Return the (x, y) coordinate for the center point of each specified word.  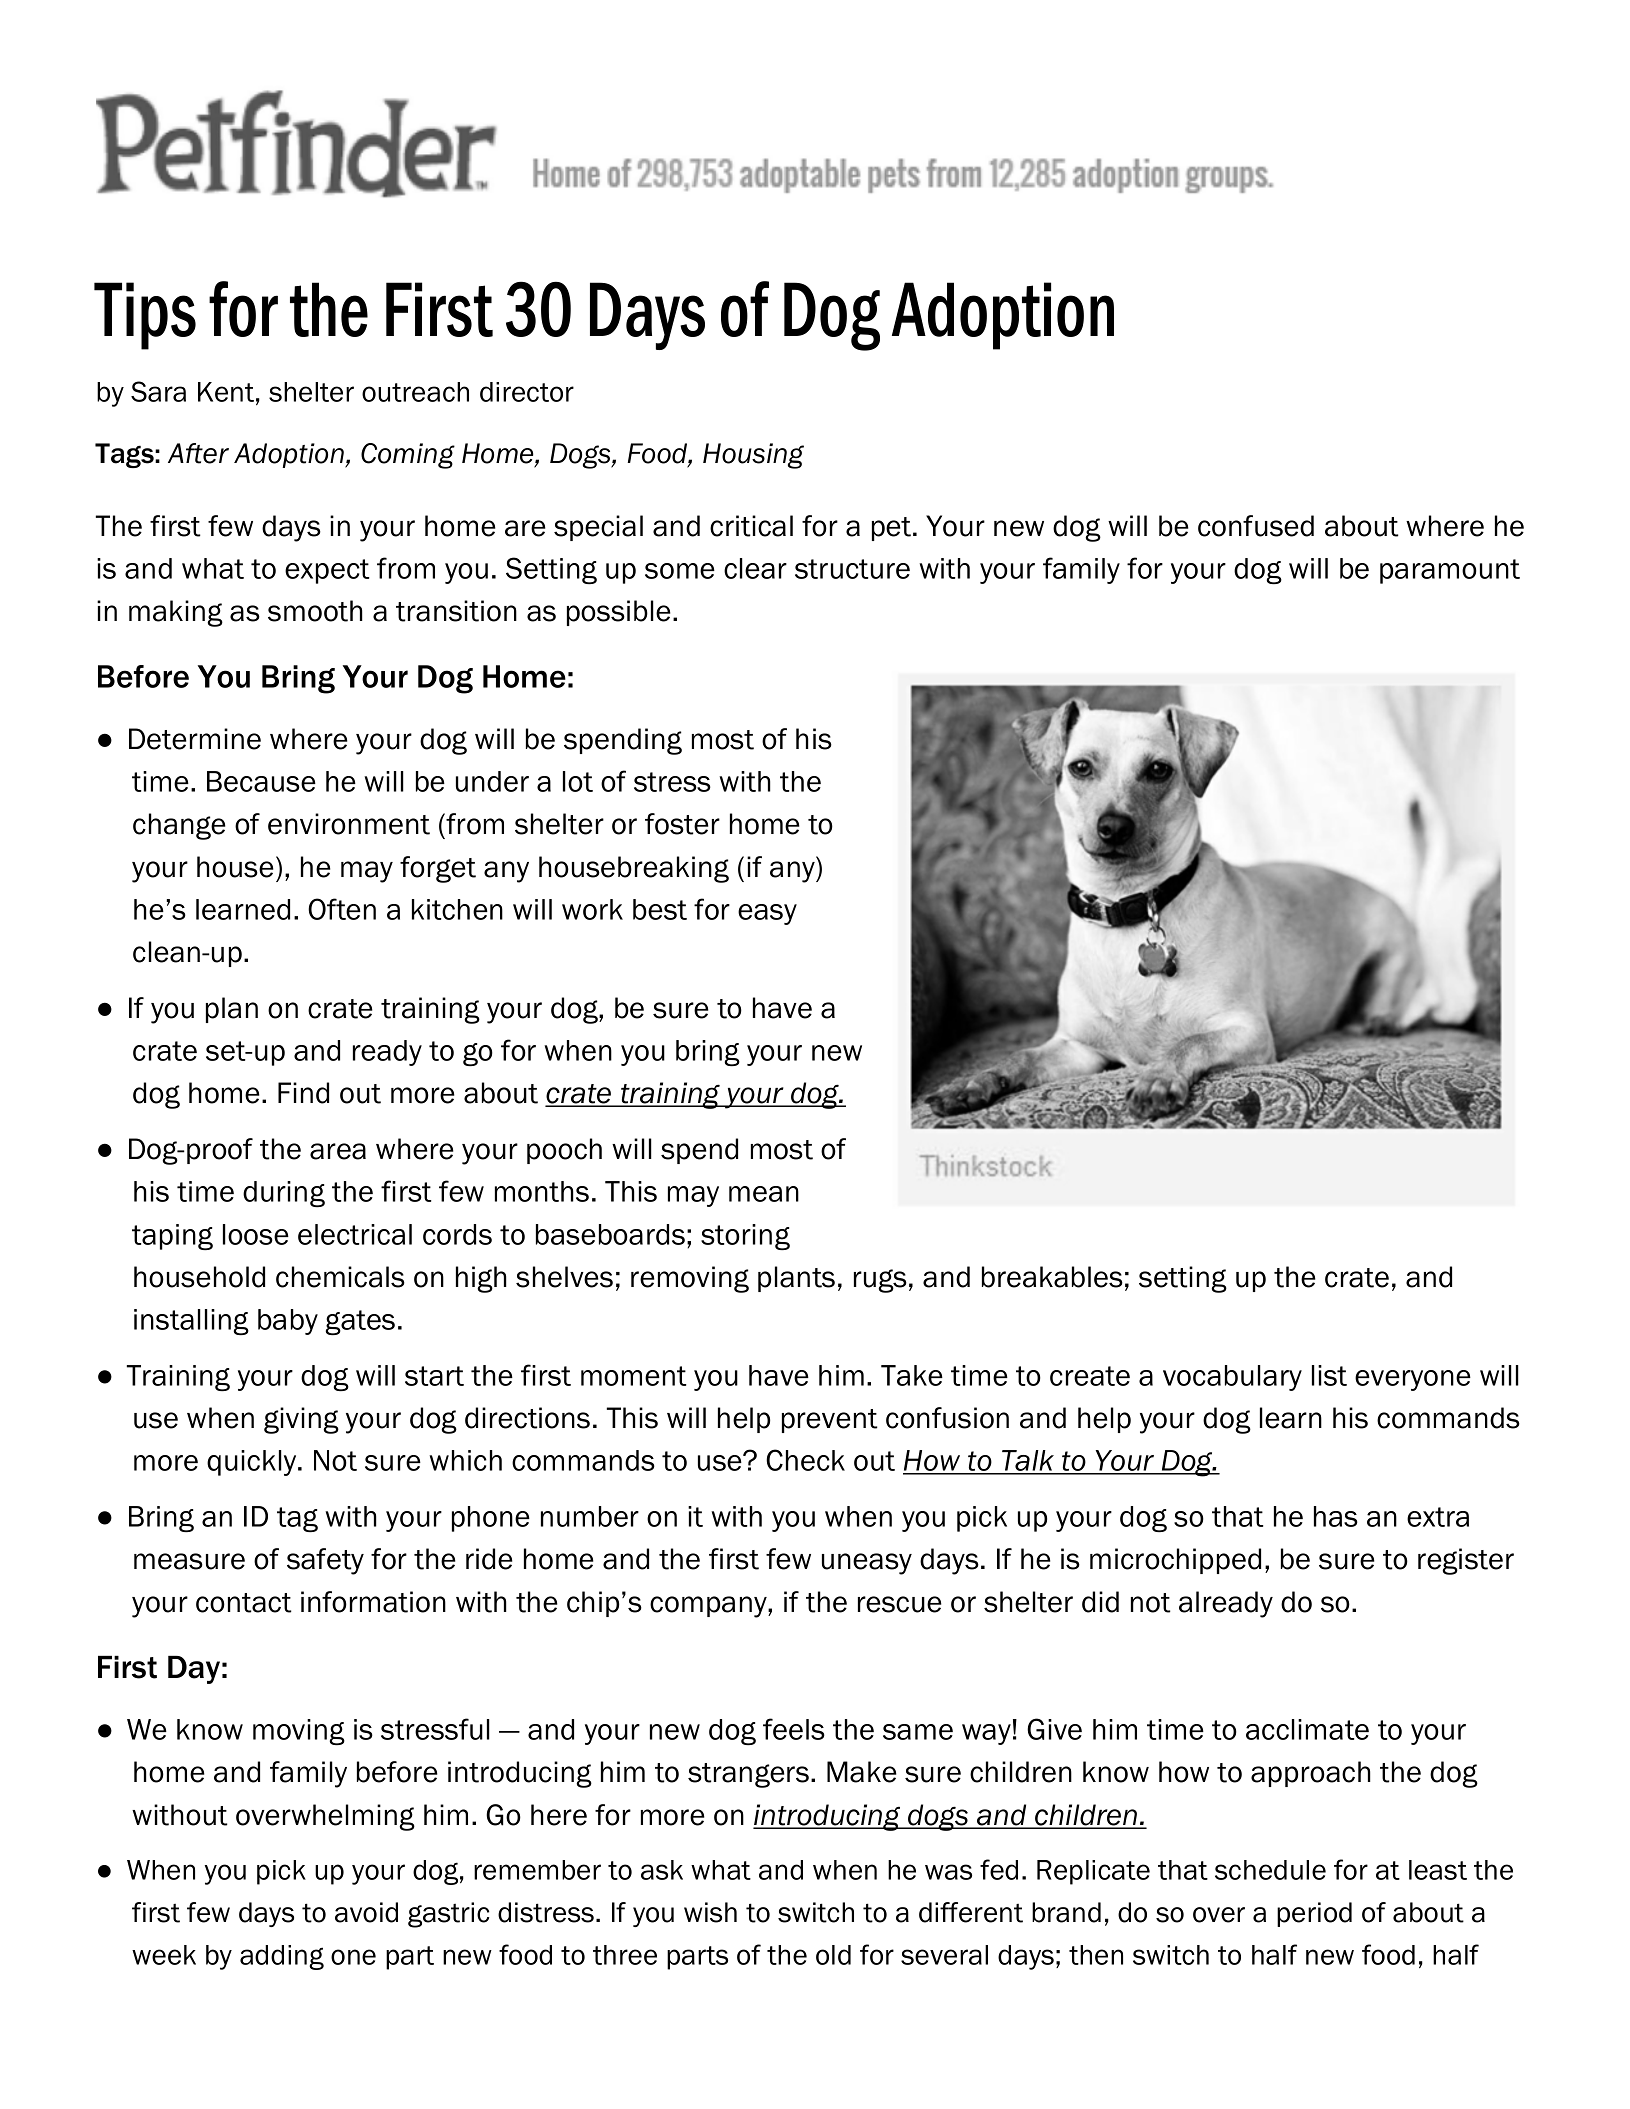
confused (1256, 526)
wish (710, 1912)
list (1329, 1375)
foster (682, 824)
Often (342, 909)
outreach (415, 392)
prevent (830, 1421)
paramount (1450, 571)
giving (301, 1420)
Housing (753, 456)
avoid (366, 1912)
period (1314, 1914)
